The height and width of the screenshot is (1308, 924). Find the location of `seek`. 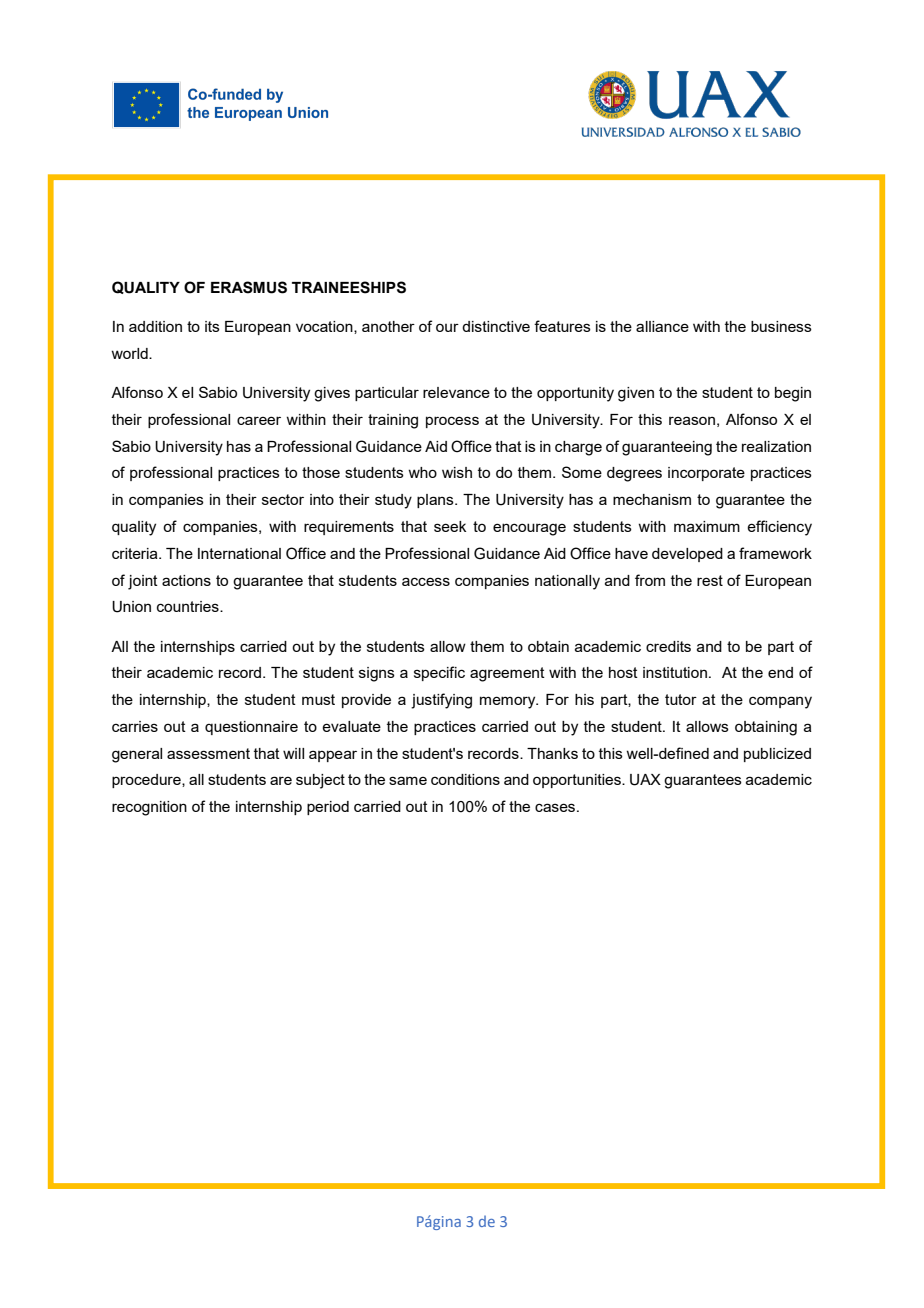

seek is located at coordinates (450, 526).
